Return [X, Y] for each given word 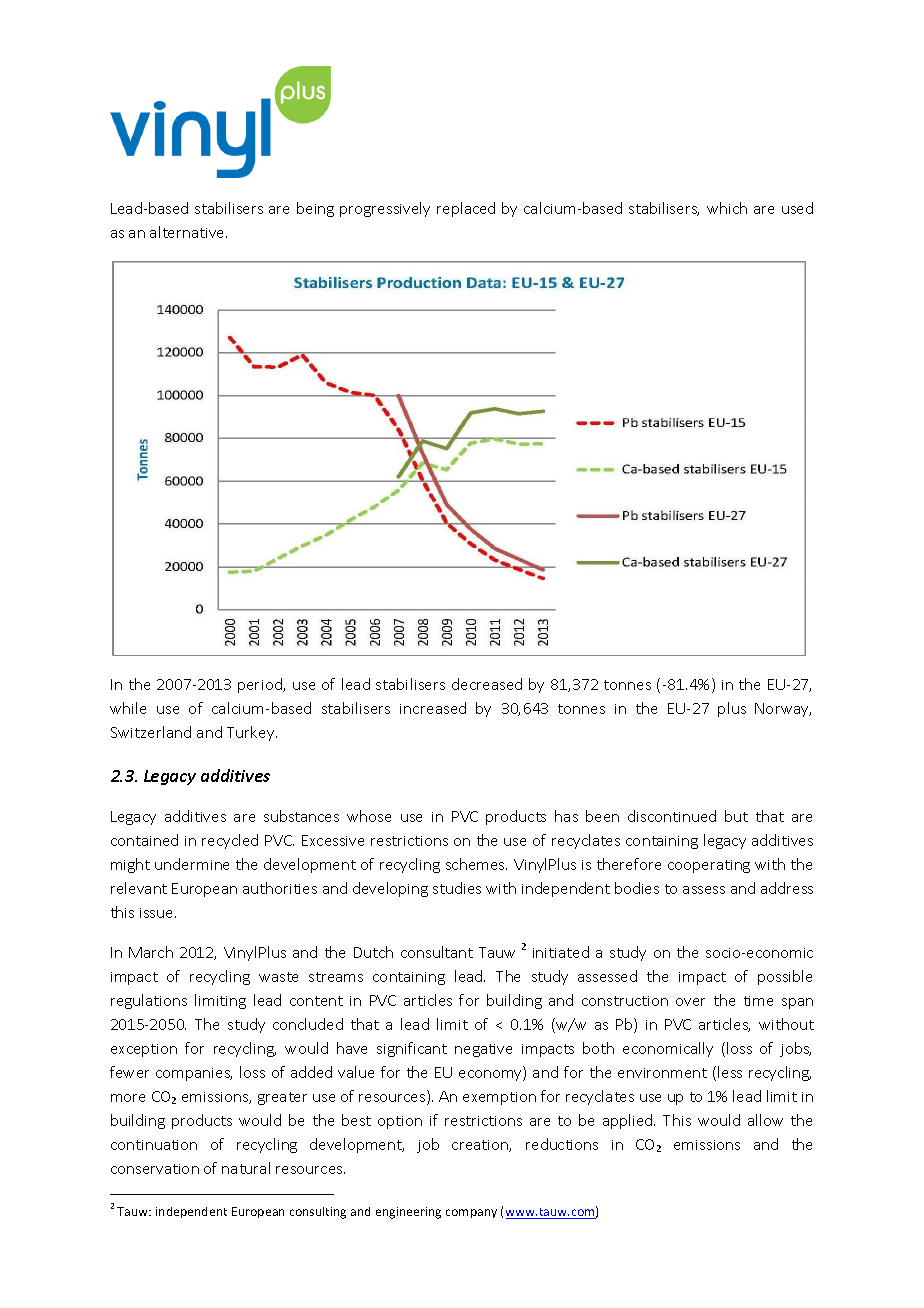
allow [765, 1120]
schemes [476, 864]
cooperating [709, 866]
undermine [192, 864]
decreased [487, 684]
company [471, 1213]
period [261, 685]
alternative [188, 232]
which [727, 208]
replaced [466, 209]
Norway [783, 710]
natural [246, 1168]
